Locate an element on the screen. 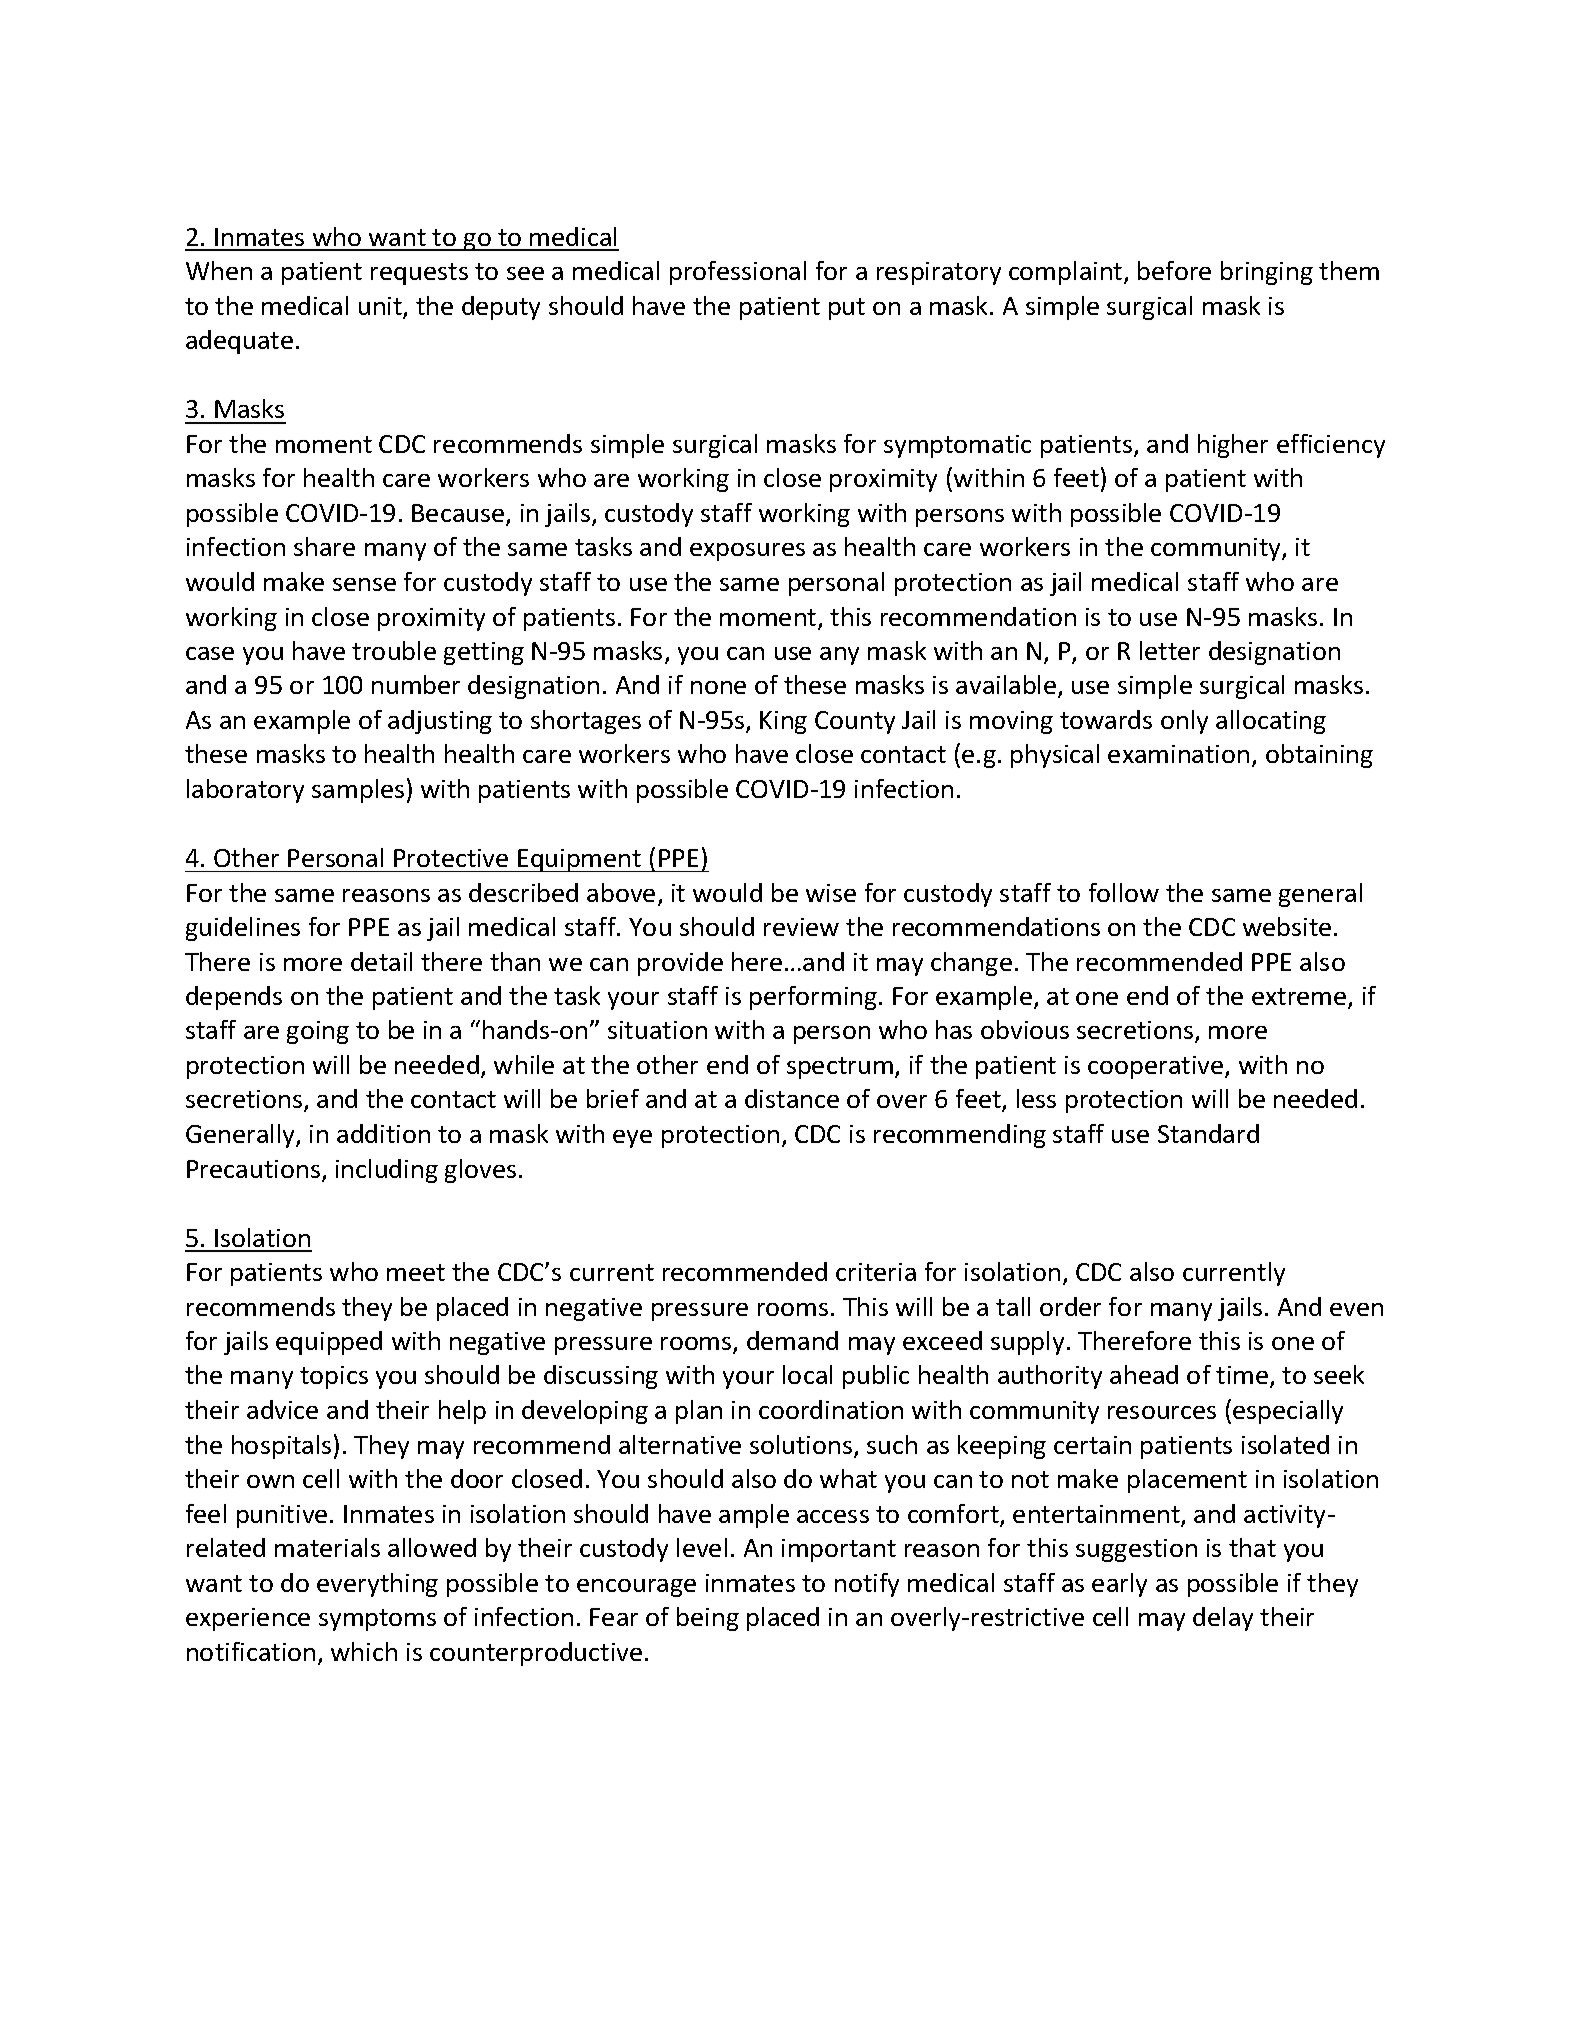  being is located at coordinates (708, 1619).
